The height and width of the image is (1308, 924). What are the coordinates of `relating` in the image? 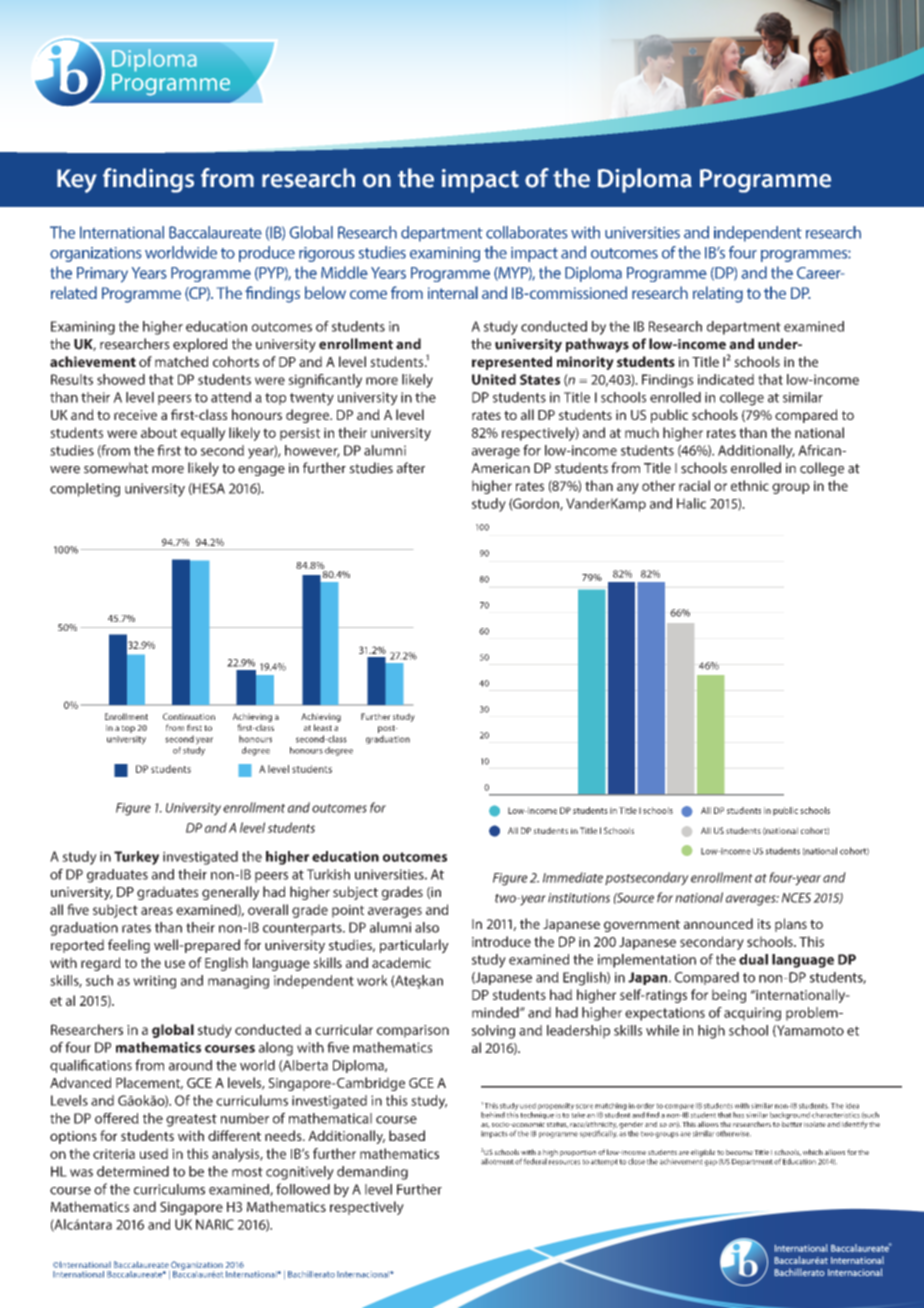 It's located at (718, 294).
